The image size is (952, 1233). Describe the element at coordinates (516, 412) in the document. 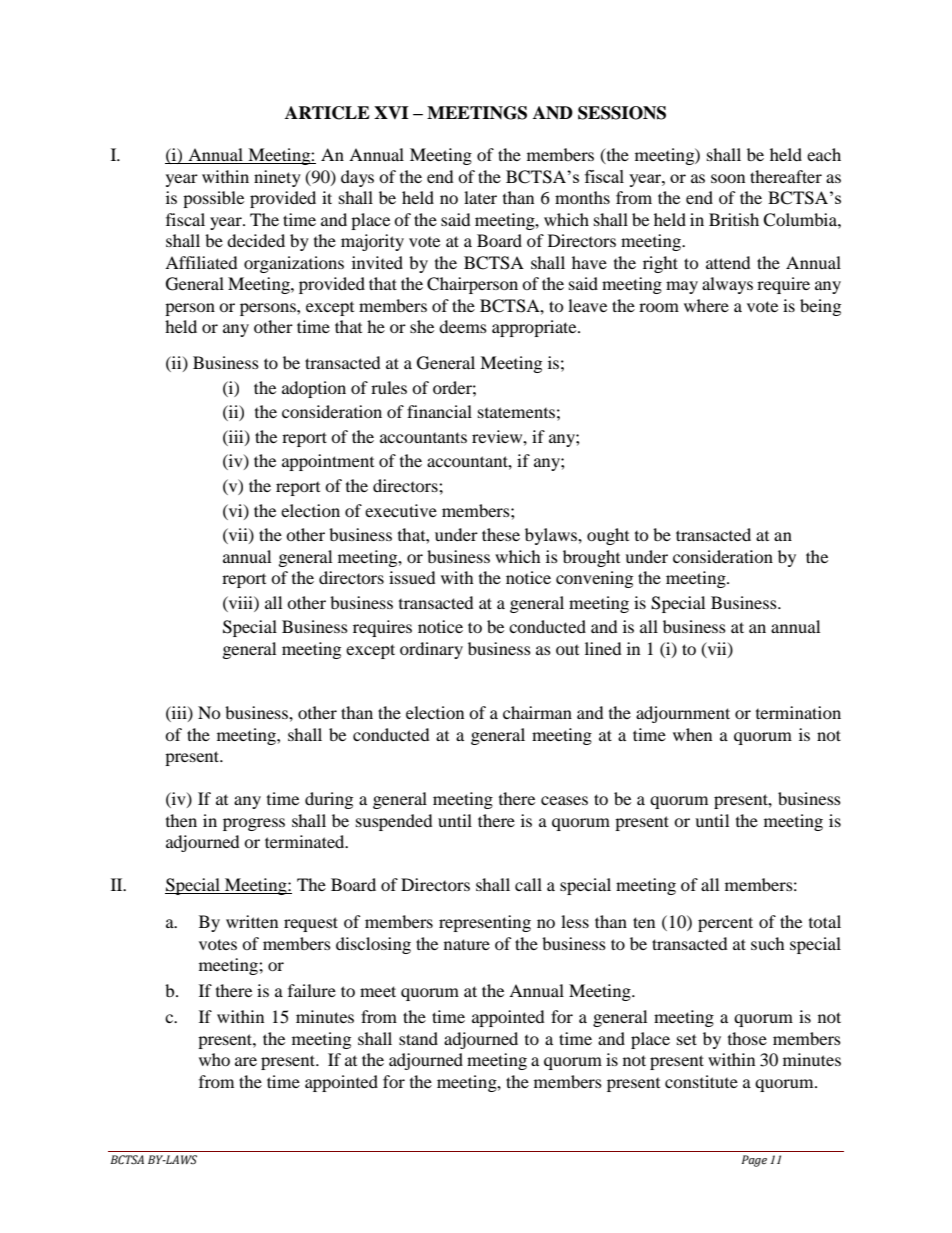

I see `statements` at that location.
